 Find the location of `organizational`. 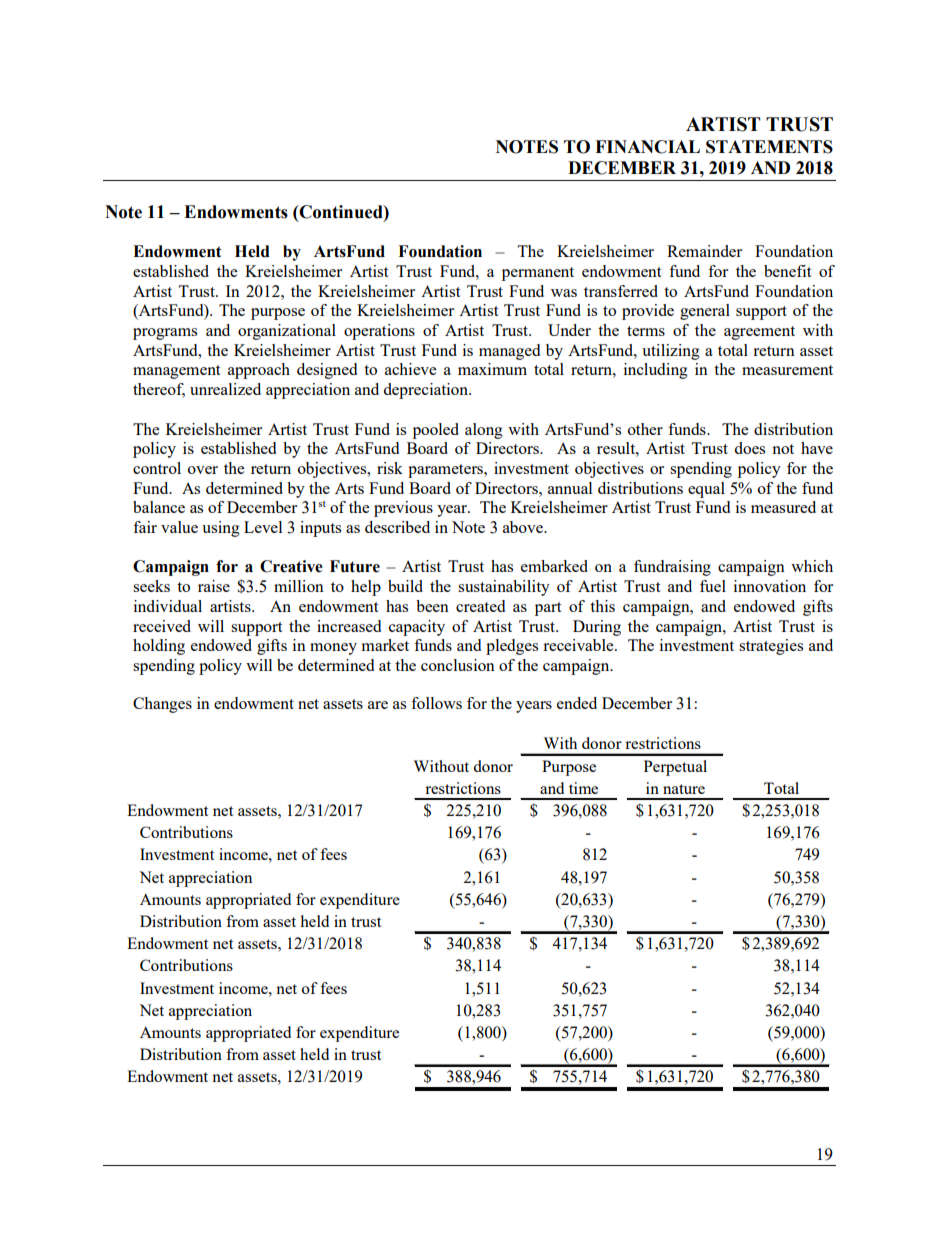

organizational is located at coordinates (287, 332).
